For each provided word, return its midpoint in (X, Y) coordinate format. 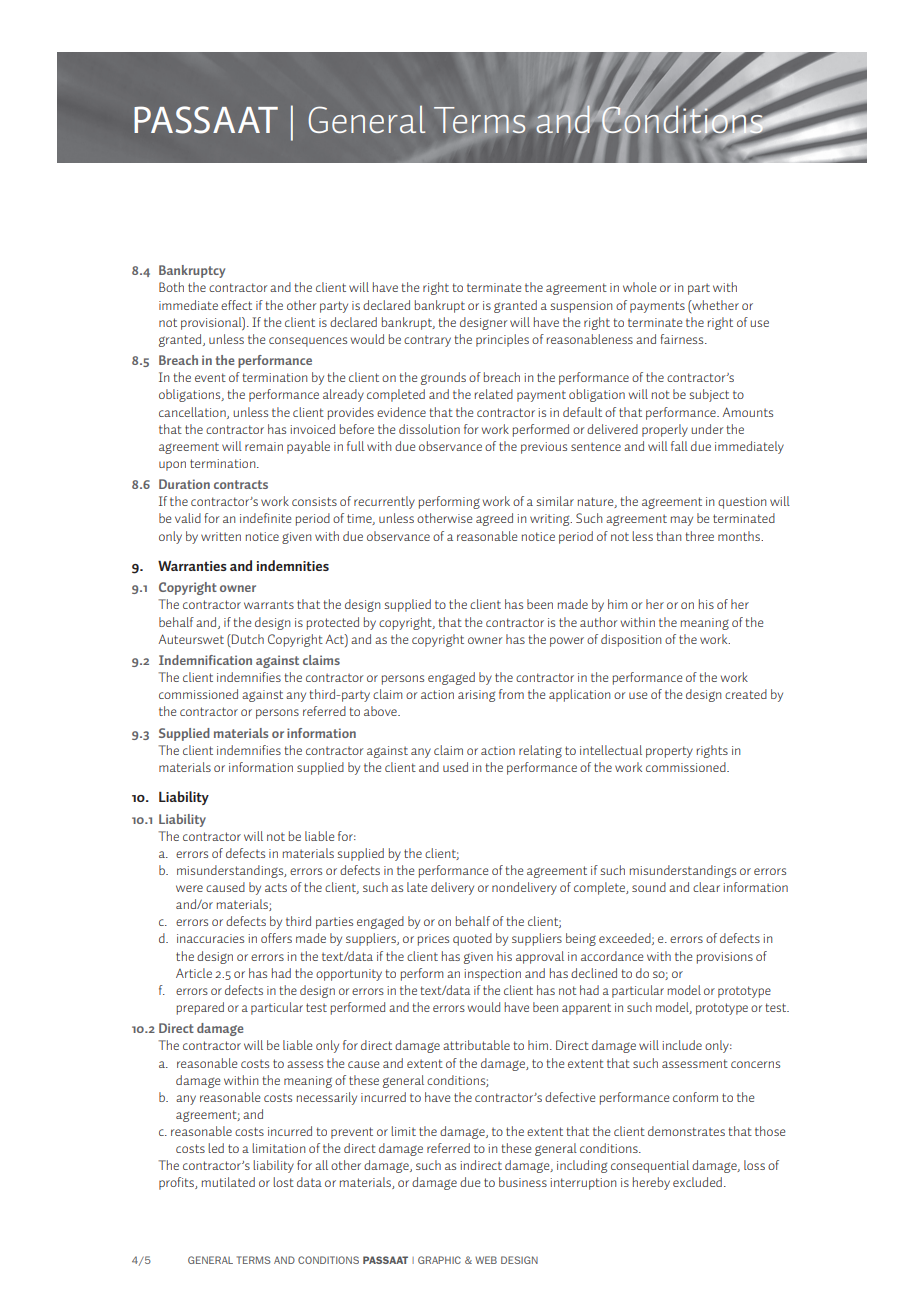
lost (283, 1182)
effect (236, 305)
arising (476, 696)
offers (276, 938)
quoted (472, 939)
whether (714, 305)
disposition (631, 640)
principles (502, 340)
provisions (725, 958)
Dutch (247, 639)
